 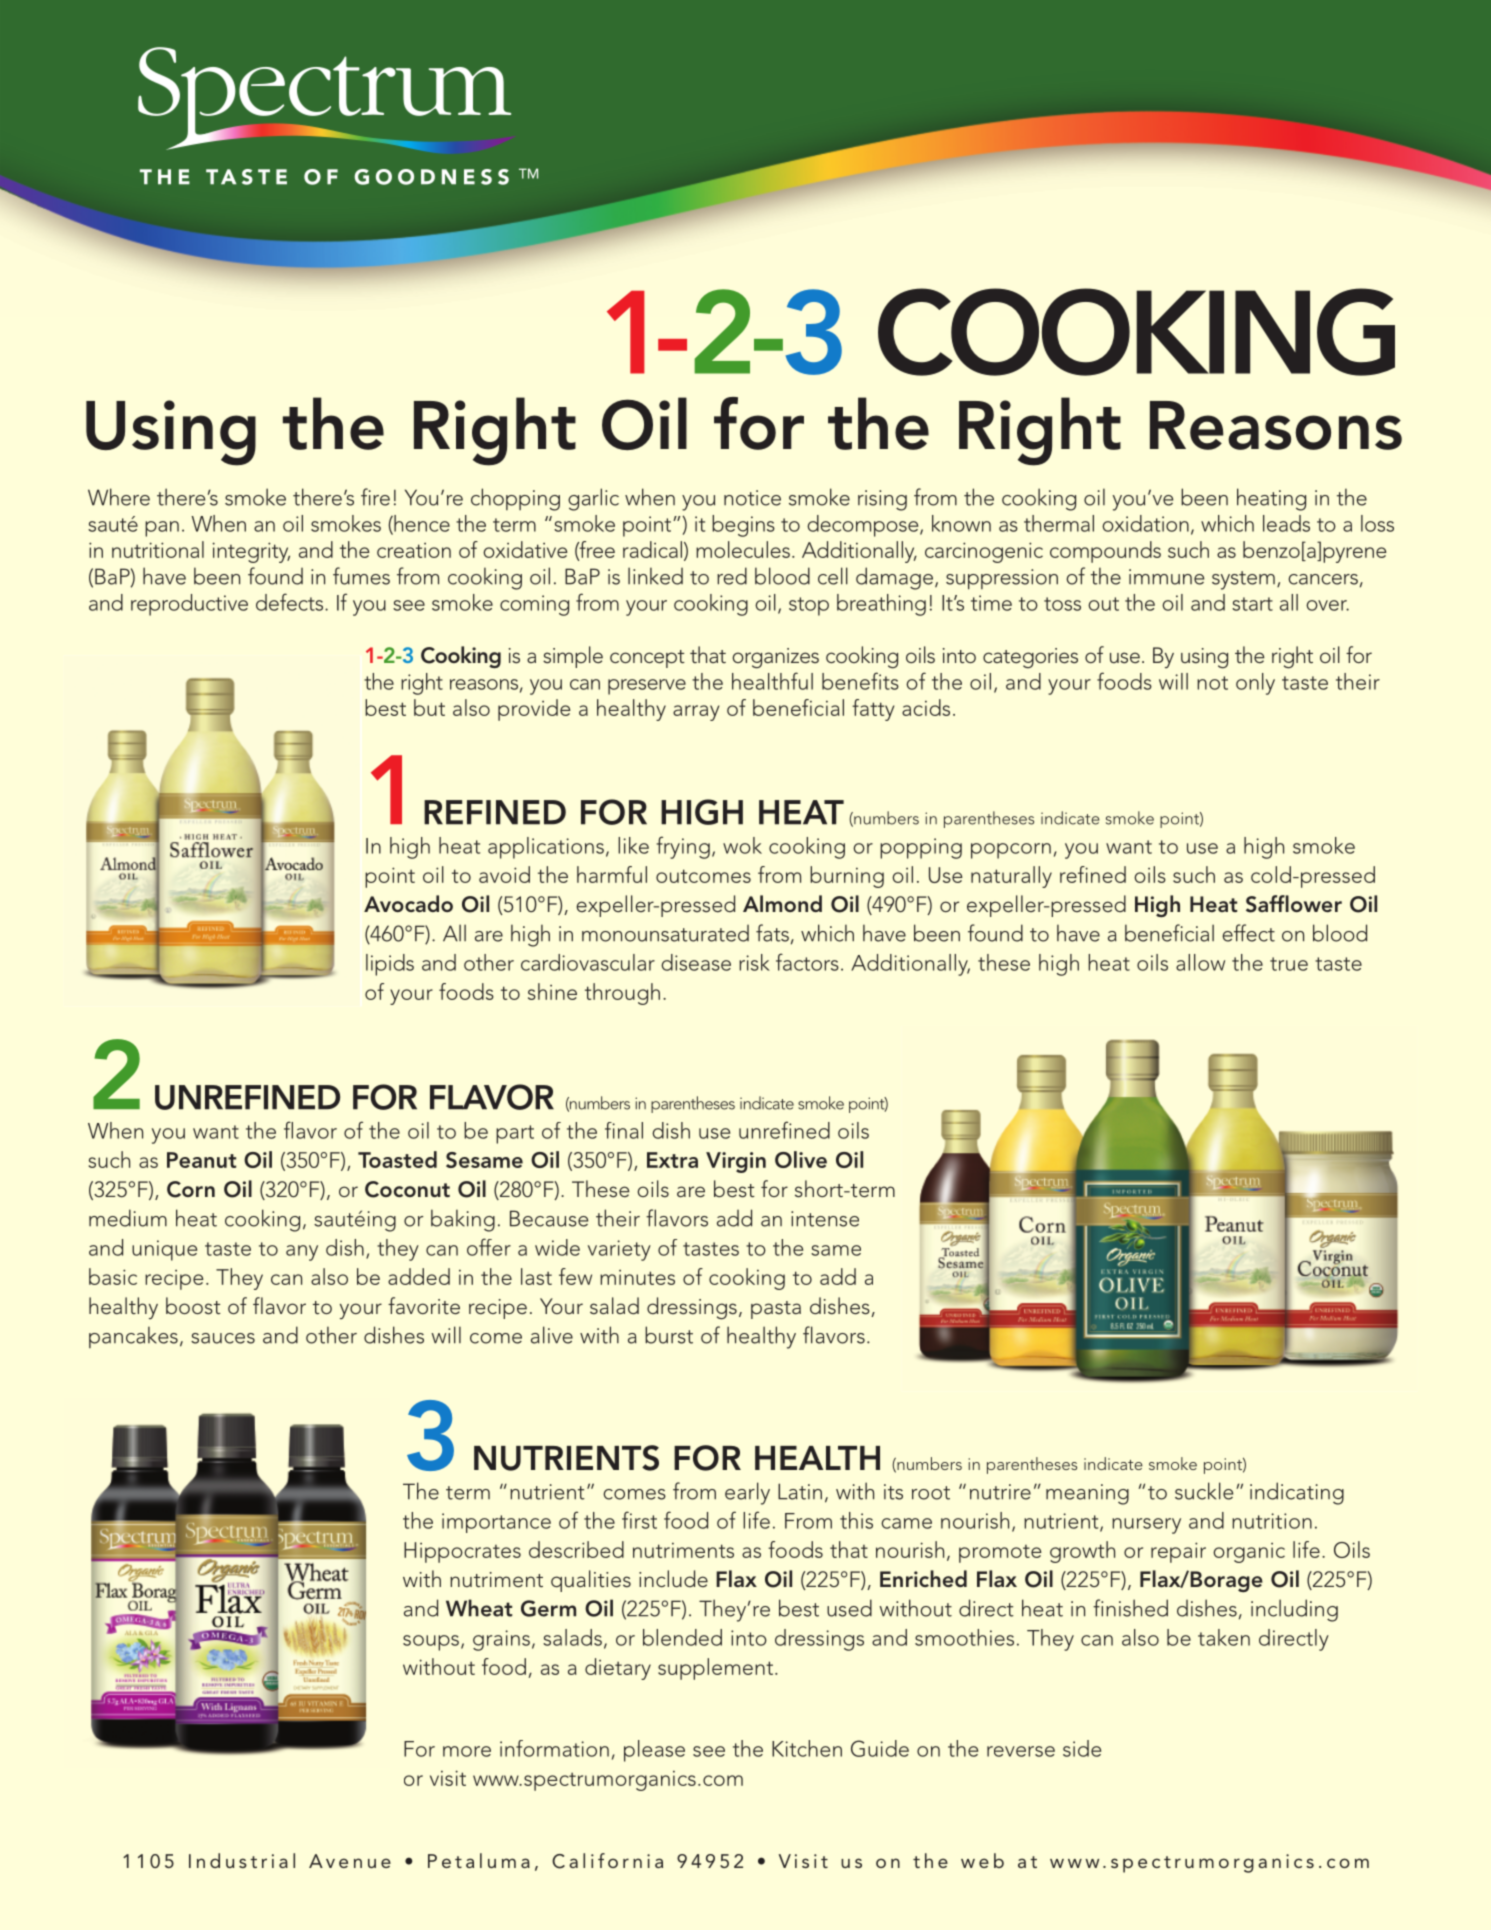 What do you see at coordinates (1204, 1491) in the image?
I see `suckle` at bounding box center [1204, 1491].
